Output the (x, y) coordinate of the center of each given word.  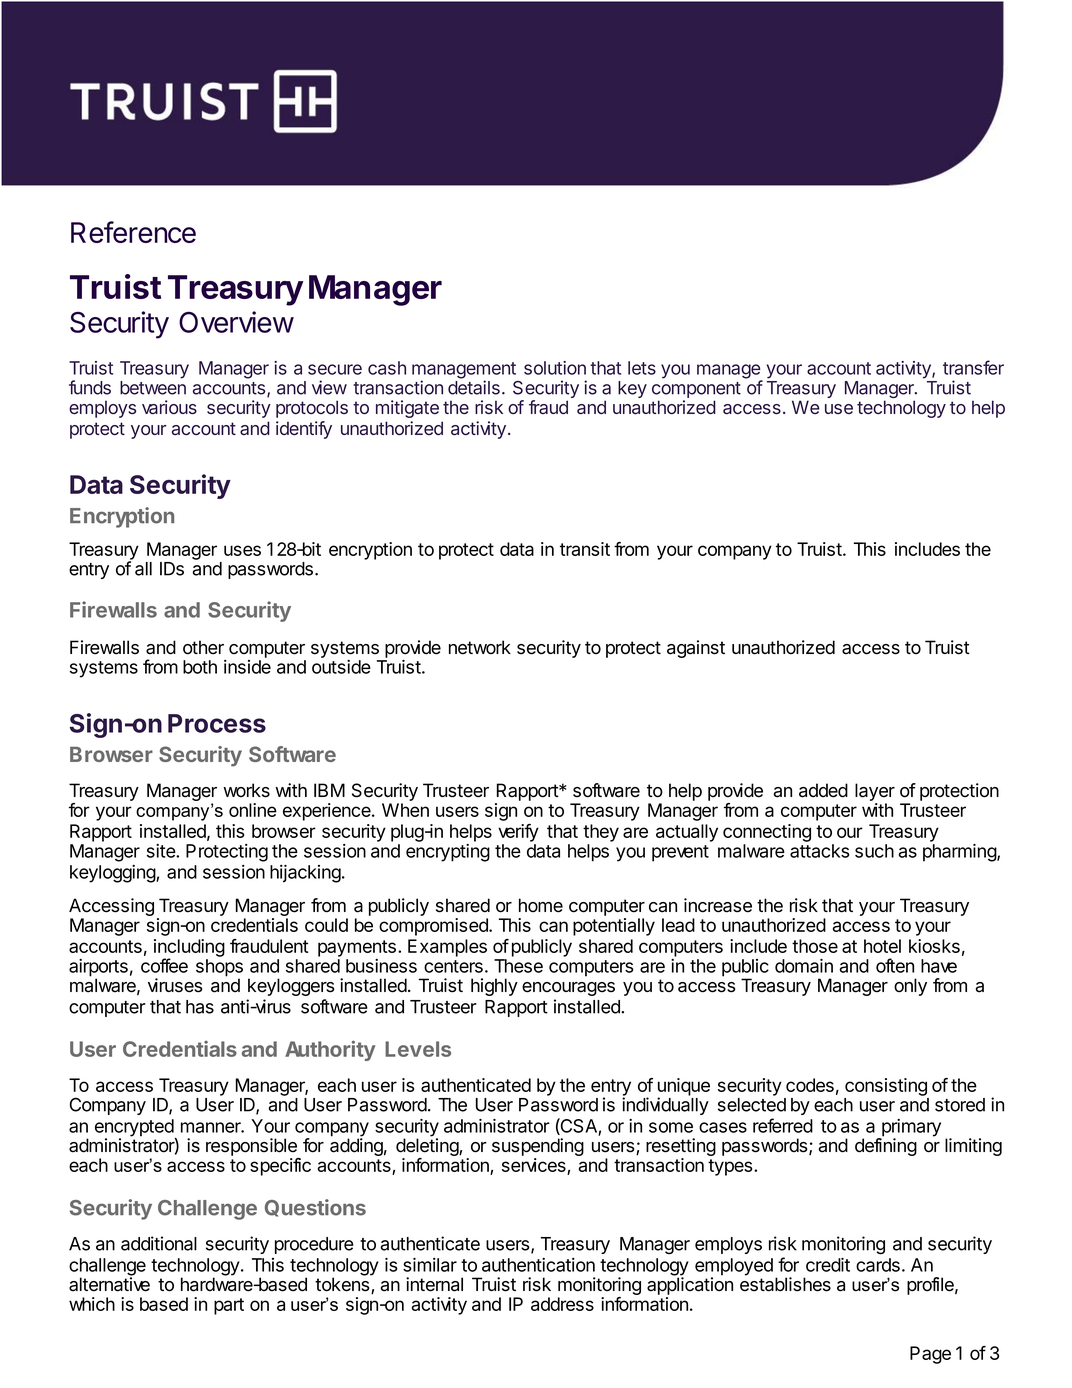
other (203, 647)
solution (555, 368)
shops (219, 969)
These (518, 966)
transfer (973, 367)
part (229, 1306)
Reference (133, 232)
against (696, 649)
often (895, 965)
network (480, 647)
